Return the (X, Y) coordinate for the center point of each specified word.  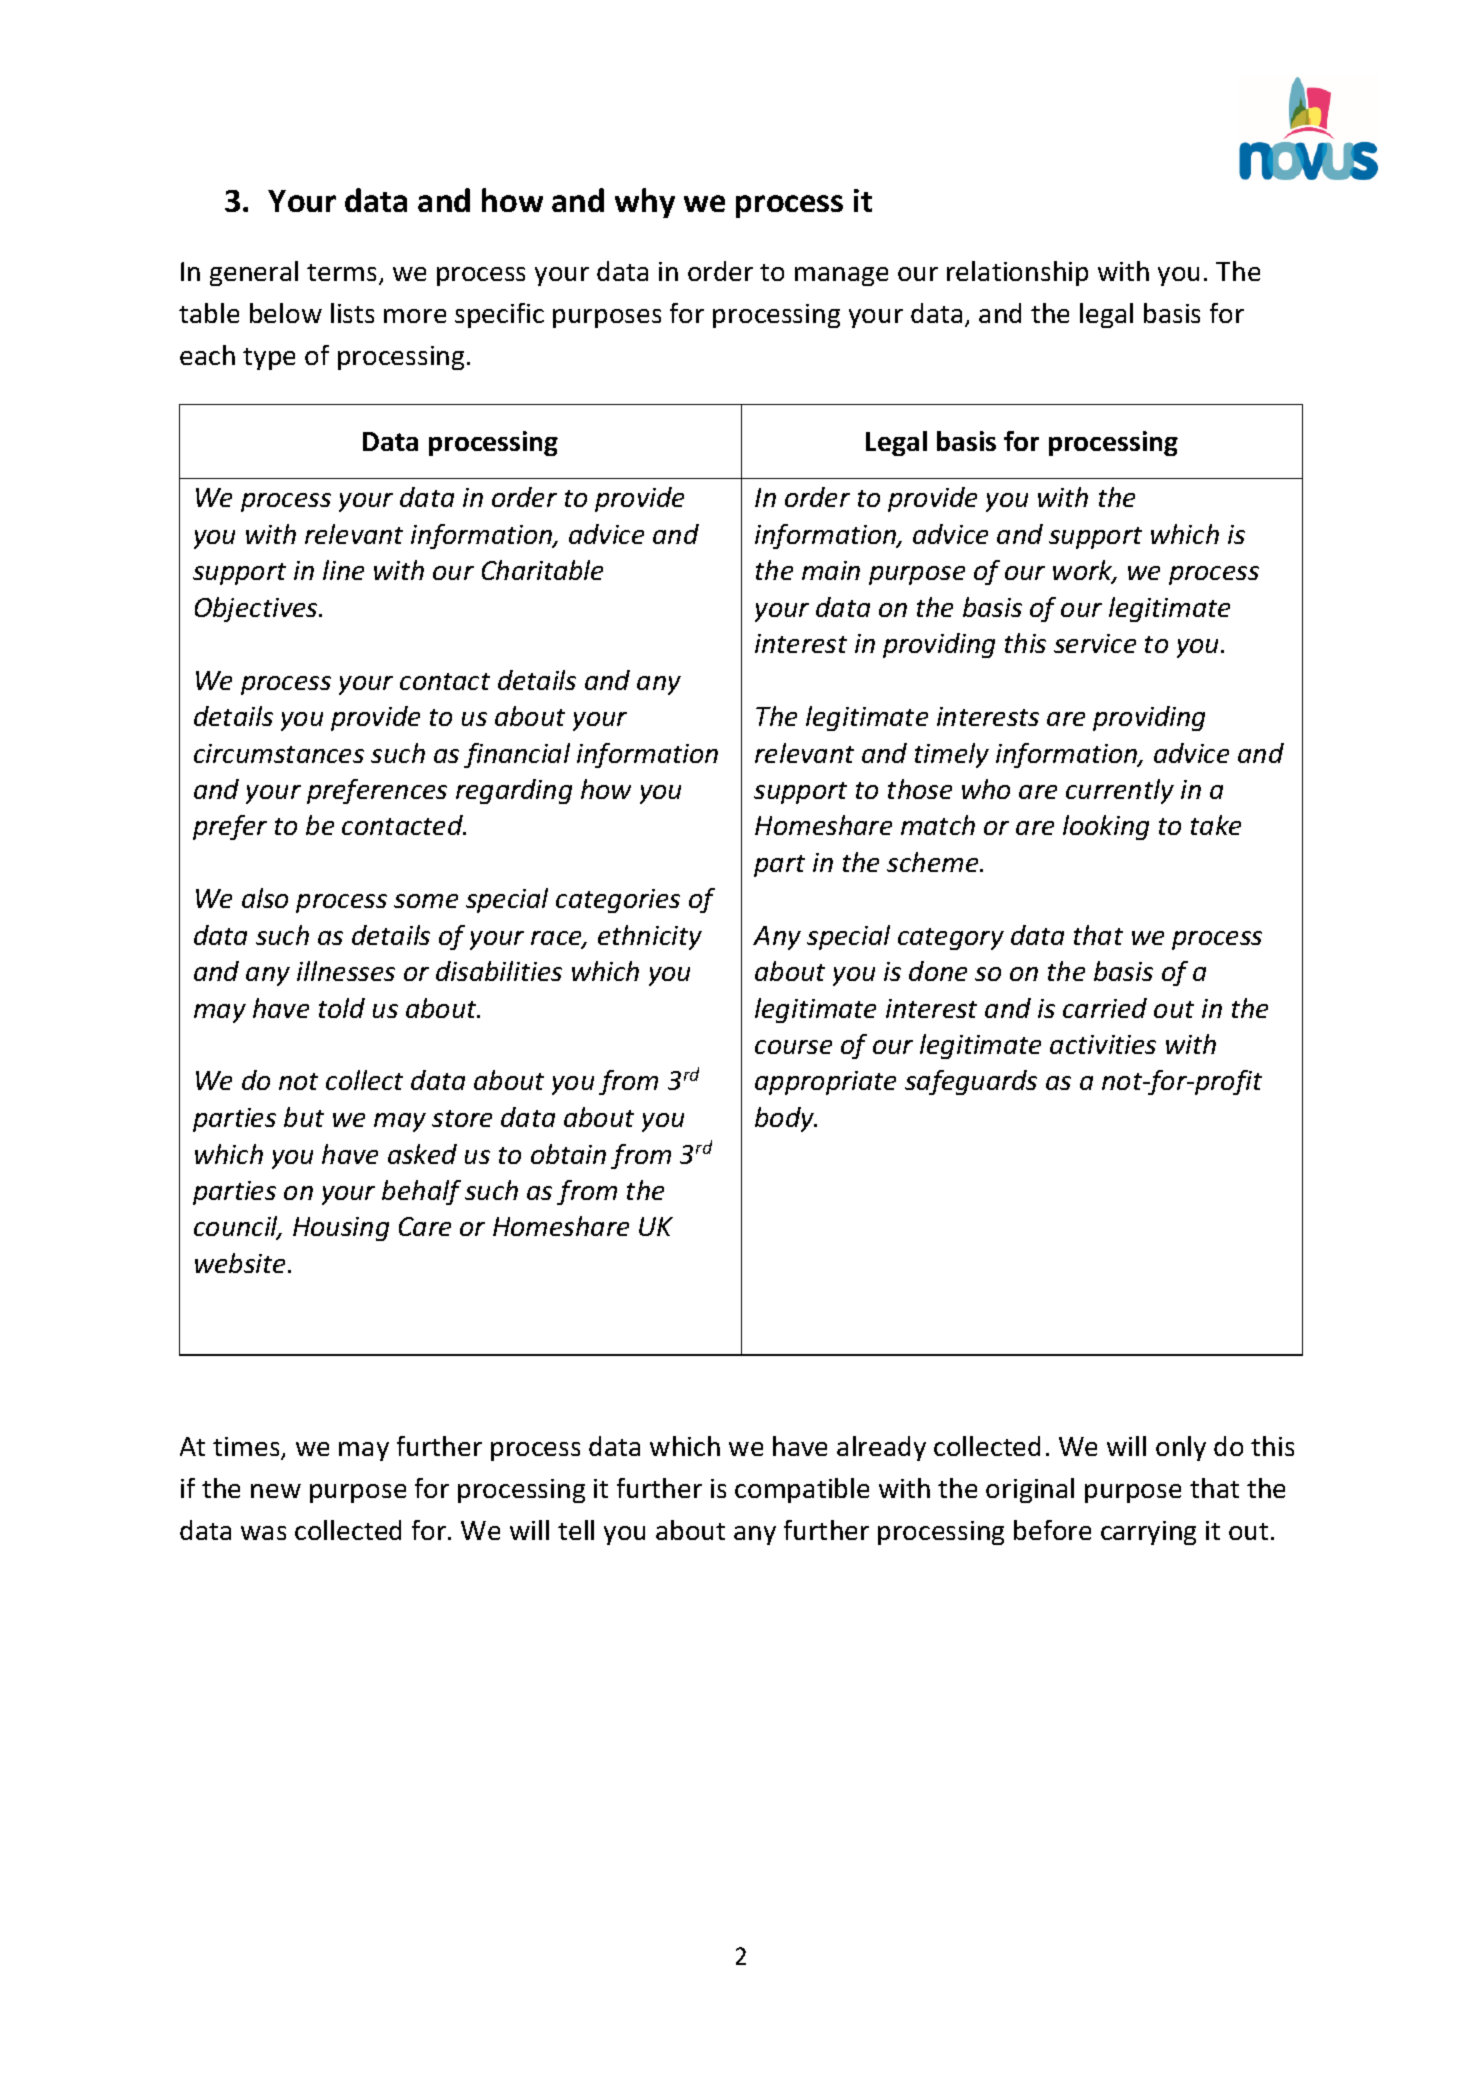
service (1095, 643)
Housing (341, 1229)
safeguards (971, 1082)
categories (618, 901)
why (645, 203)
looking (1106, 827)
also (265, 898)
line (343, 570)
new (276, 1491)
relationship (1017, 273)
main (831, 570)
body (785, 1119)
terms (341, 272)
